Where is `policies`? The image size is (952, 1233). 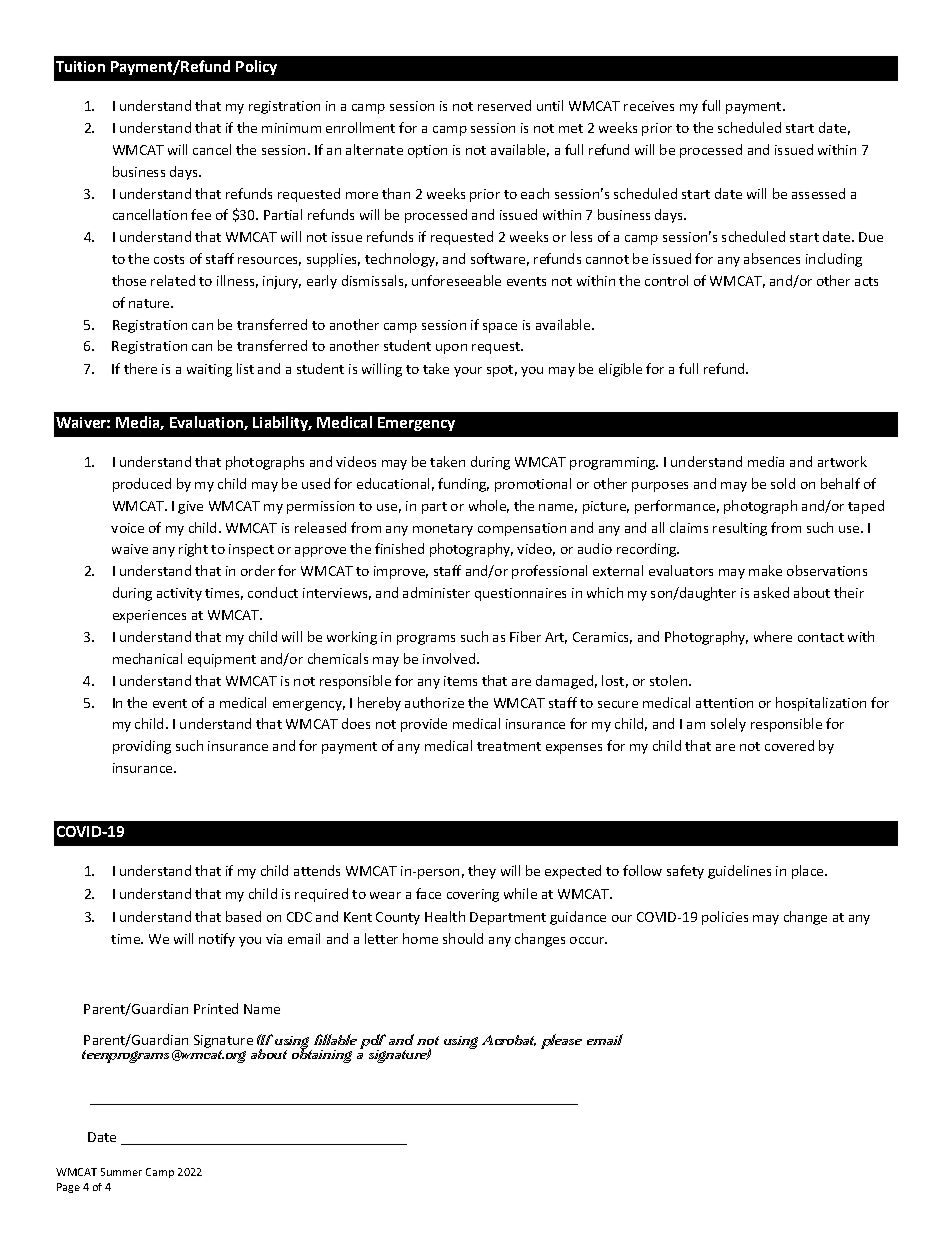 policies is located at coordinates (725, 918).
